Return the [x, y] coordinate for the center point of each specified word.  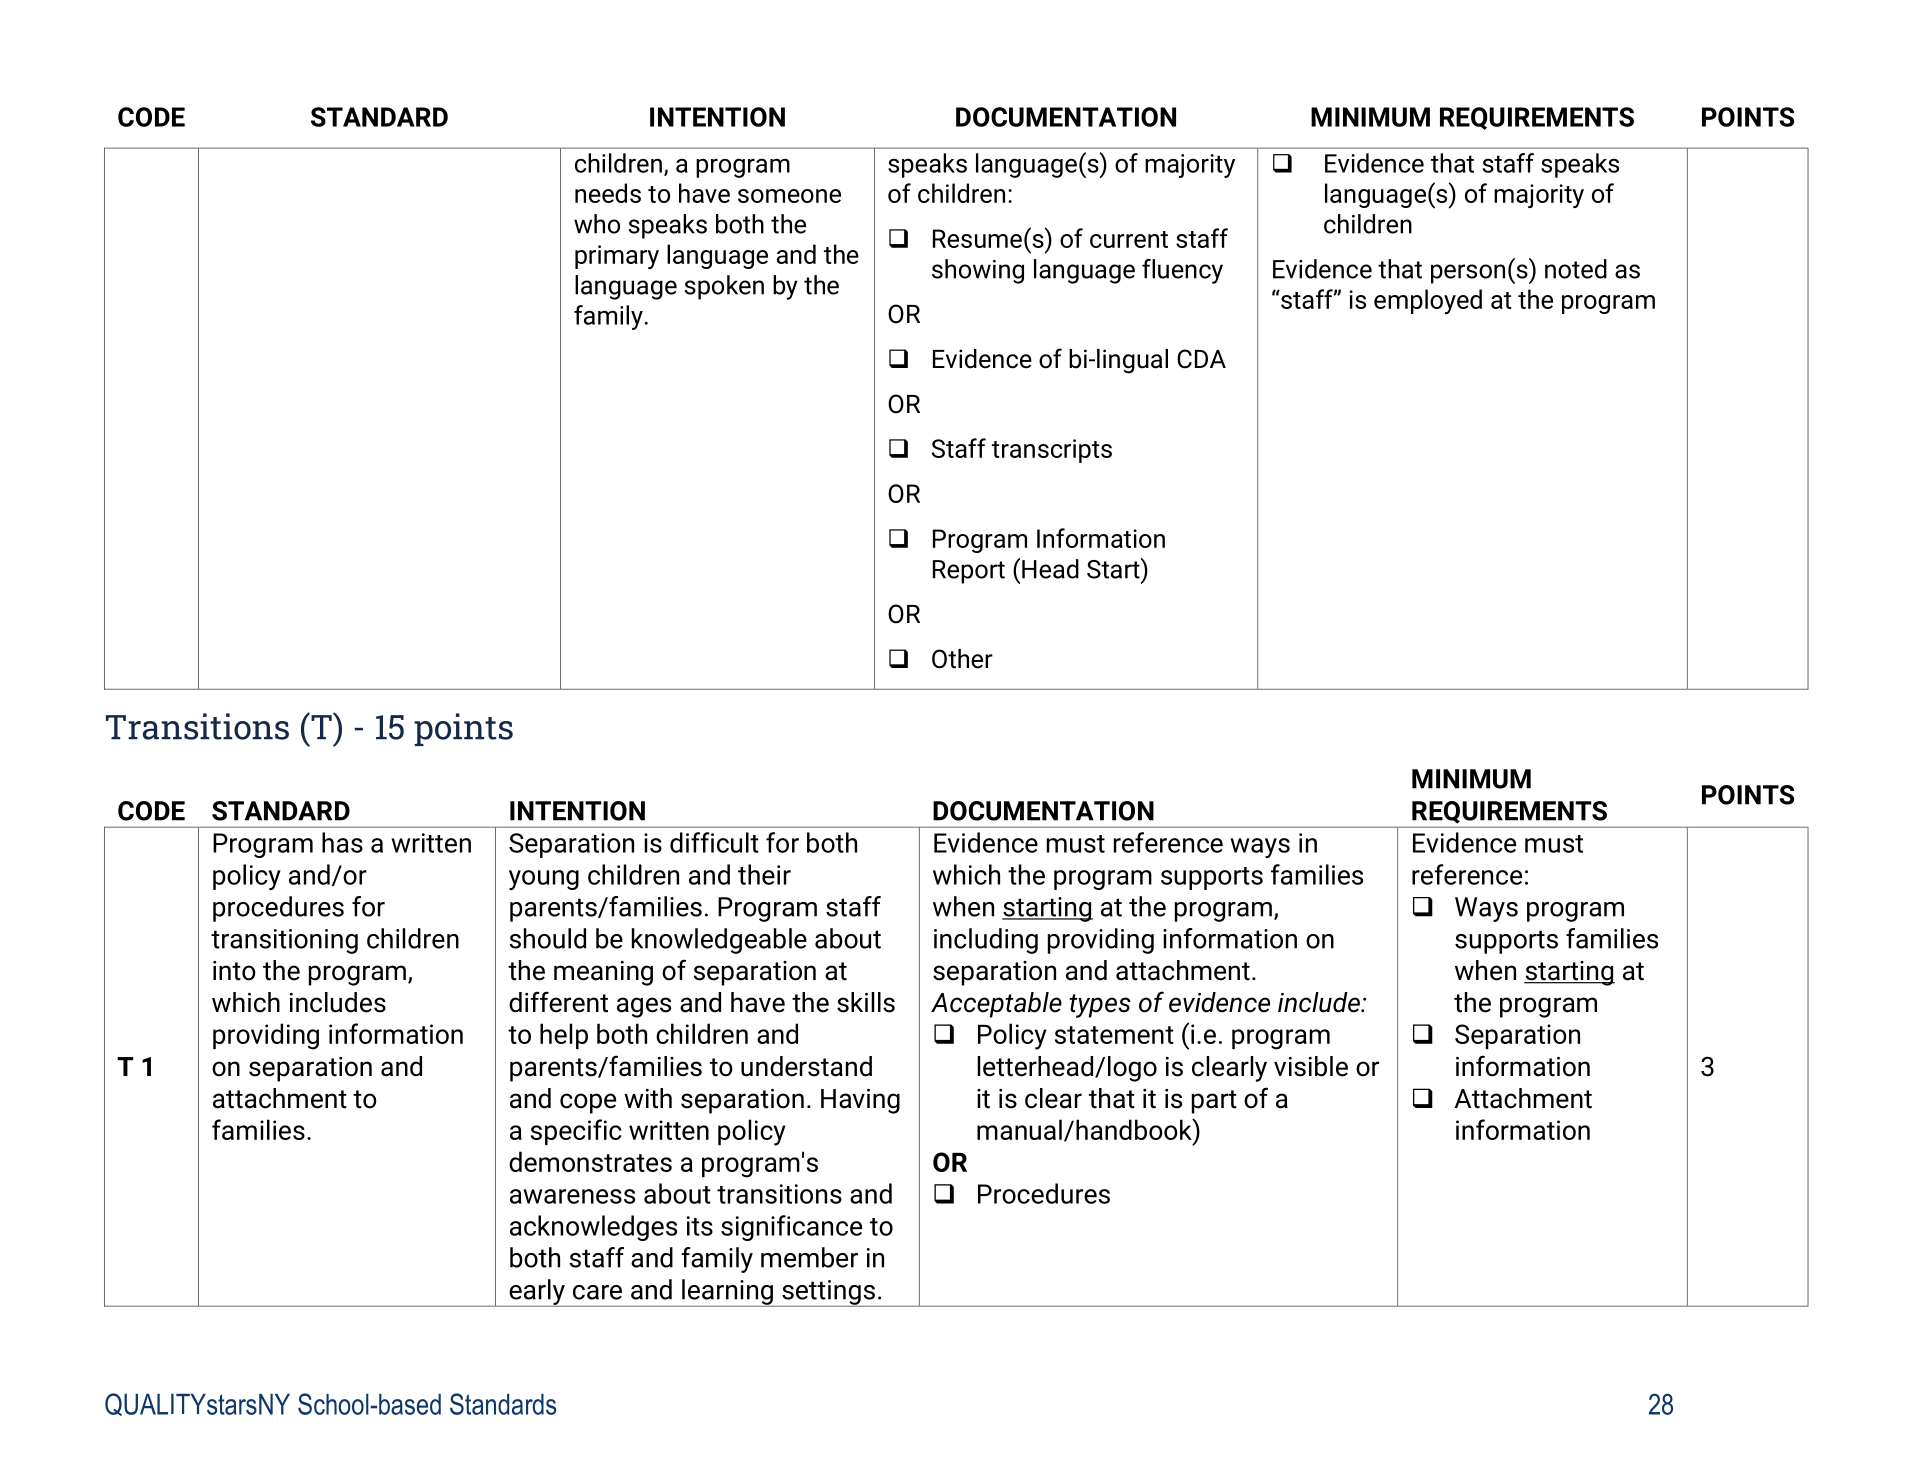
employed [1428, 301]
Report [969, 572]
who [597, 224]
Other [962, 659]
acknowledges [593, 1228]
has [342, 842]
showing [978, 271]
